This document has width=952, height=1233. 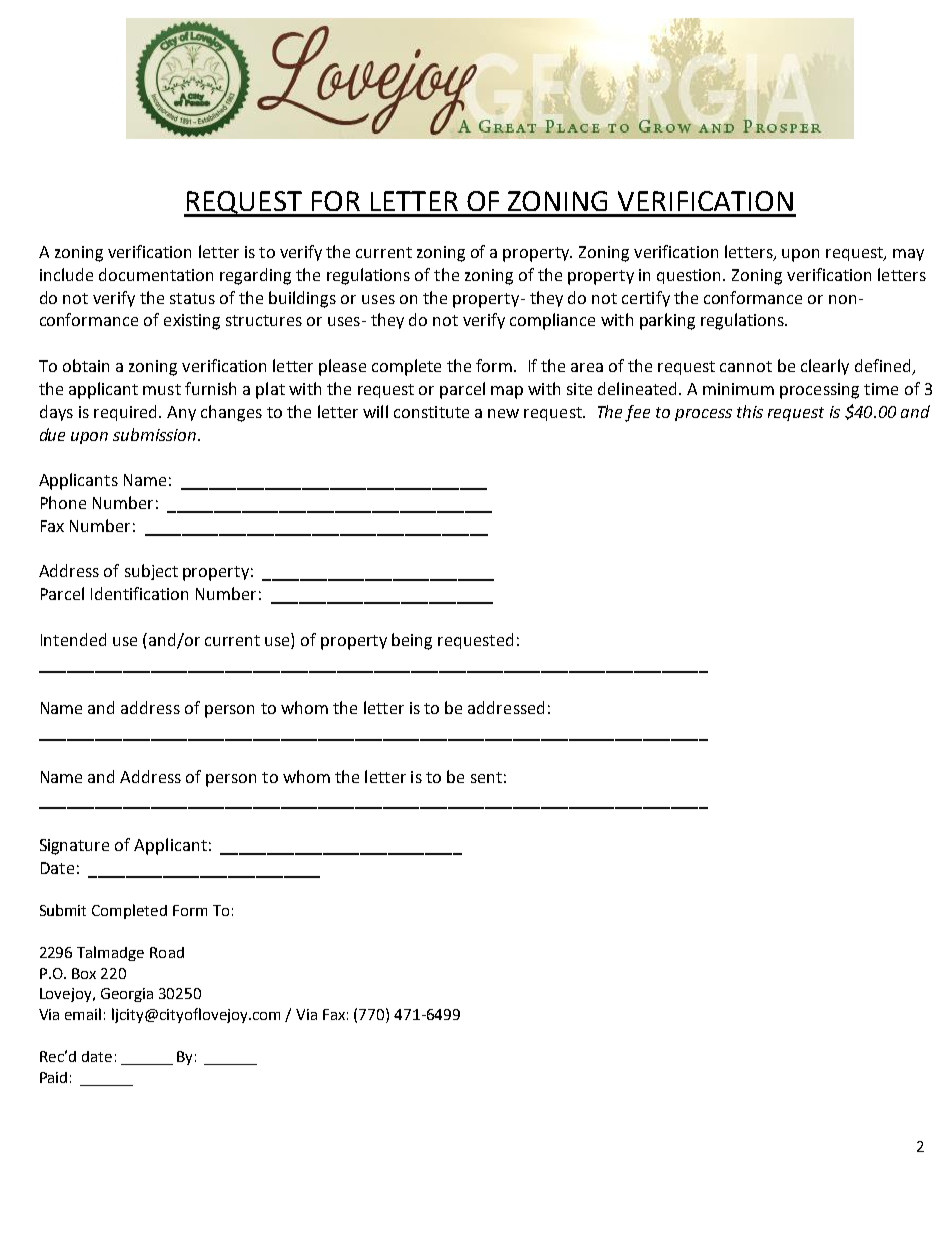 What do you see at coordinates (503, 413) in the document?
I see `new` at bounding box center [503, 413].
